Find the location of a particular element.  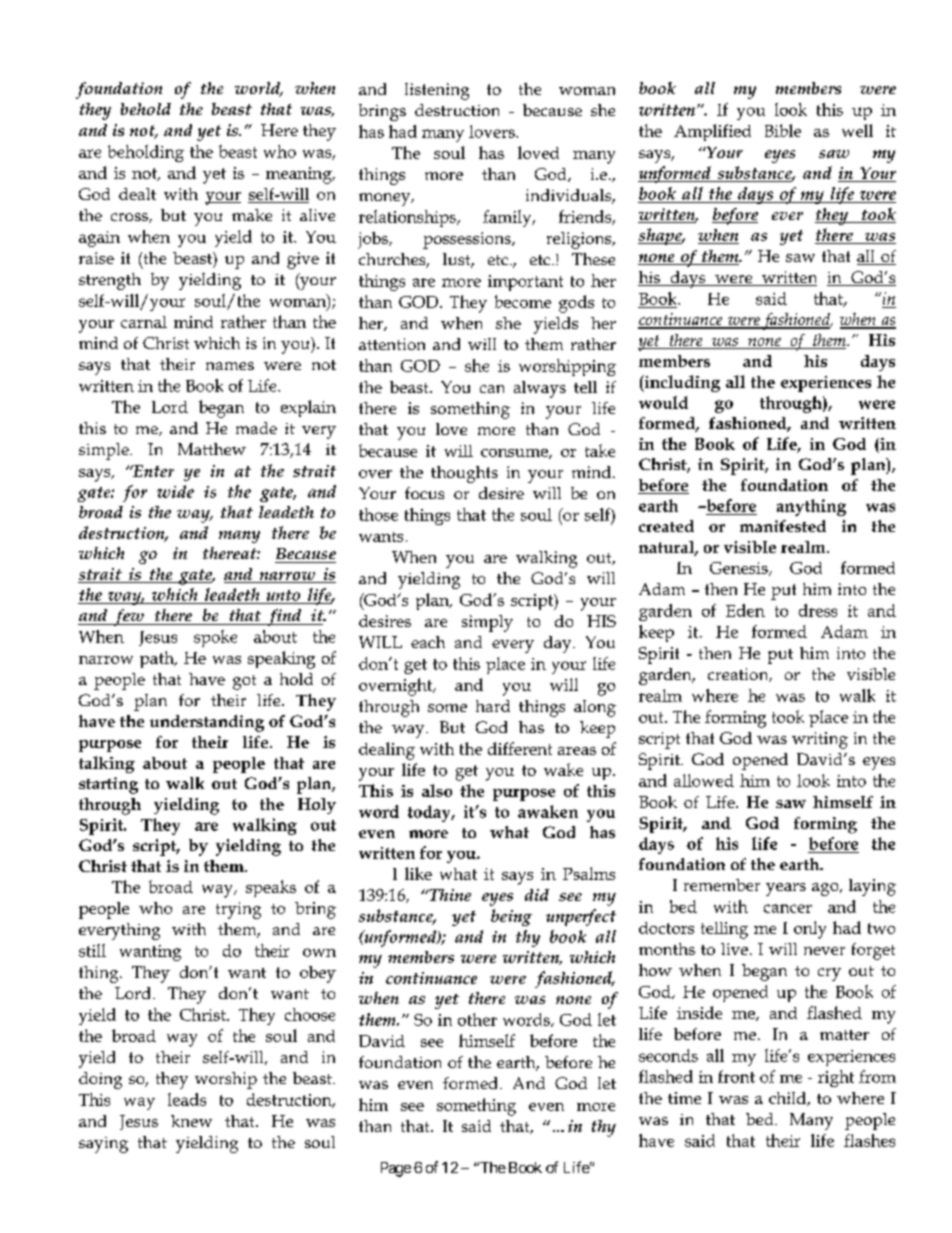

trying is located at coordinates (238, 910).
